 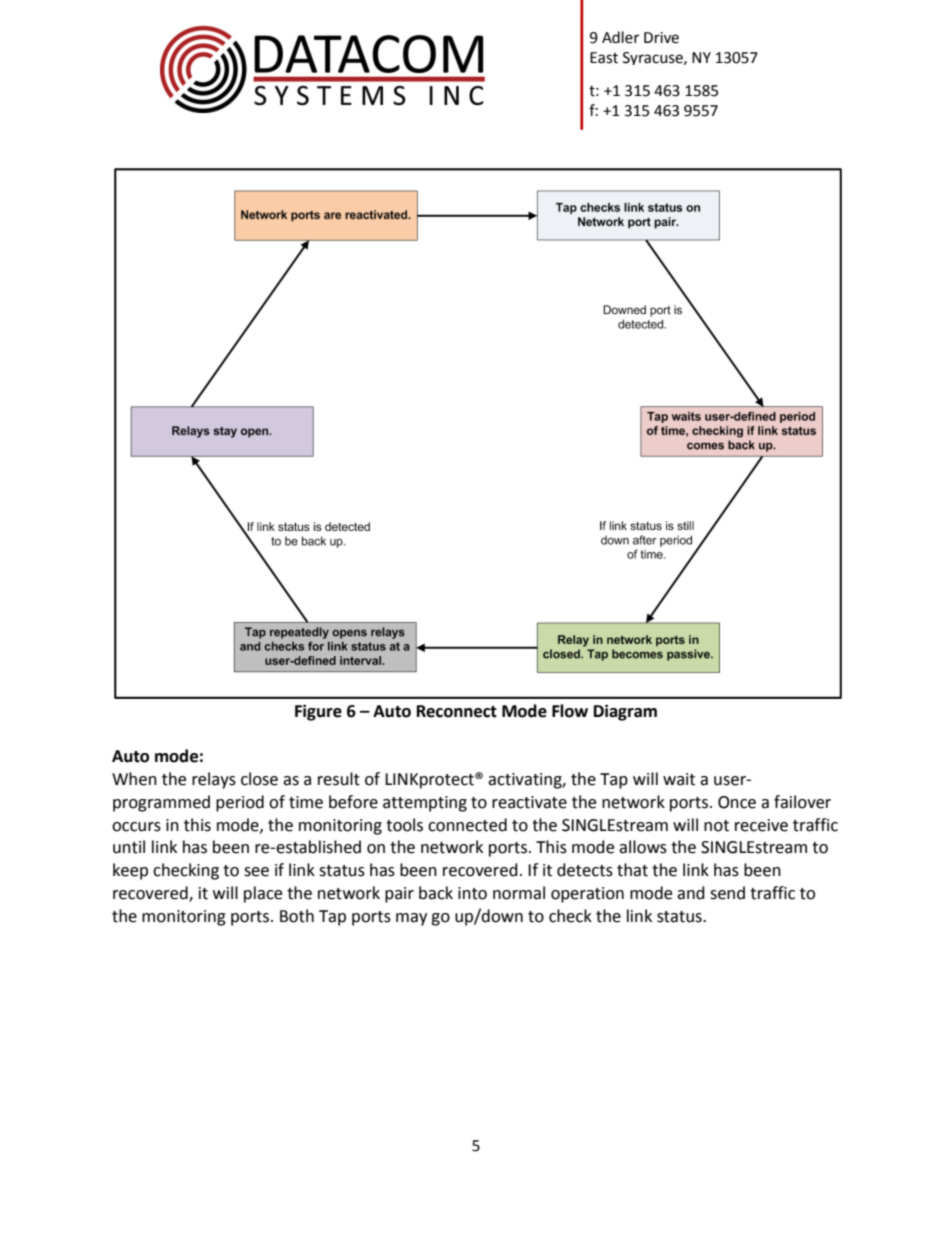 I want to click on Diagram, so click(x=625, y=712).
